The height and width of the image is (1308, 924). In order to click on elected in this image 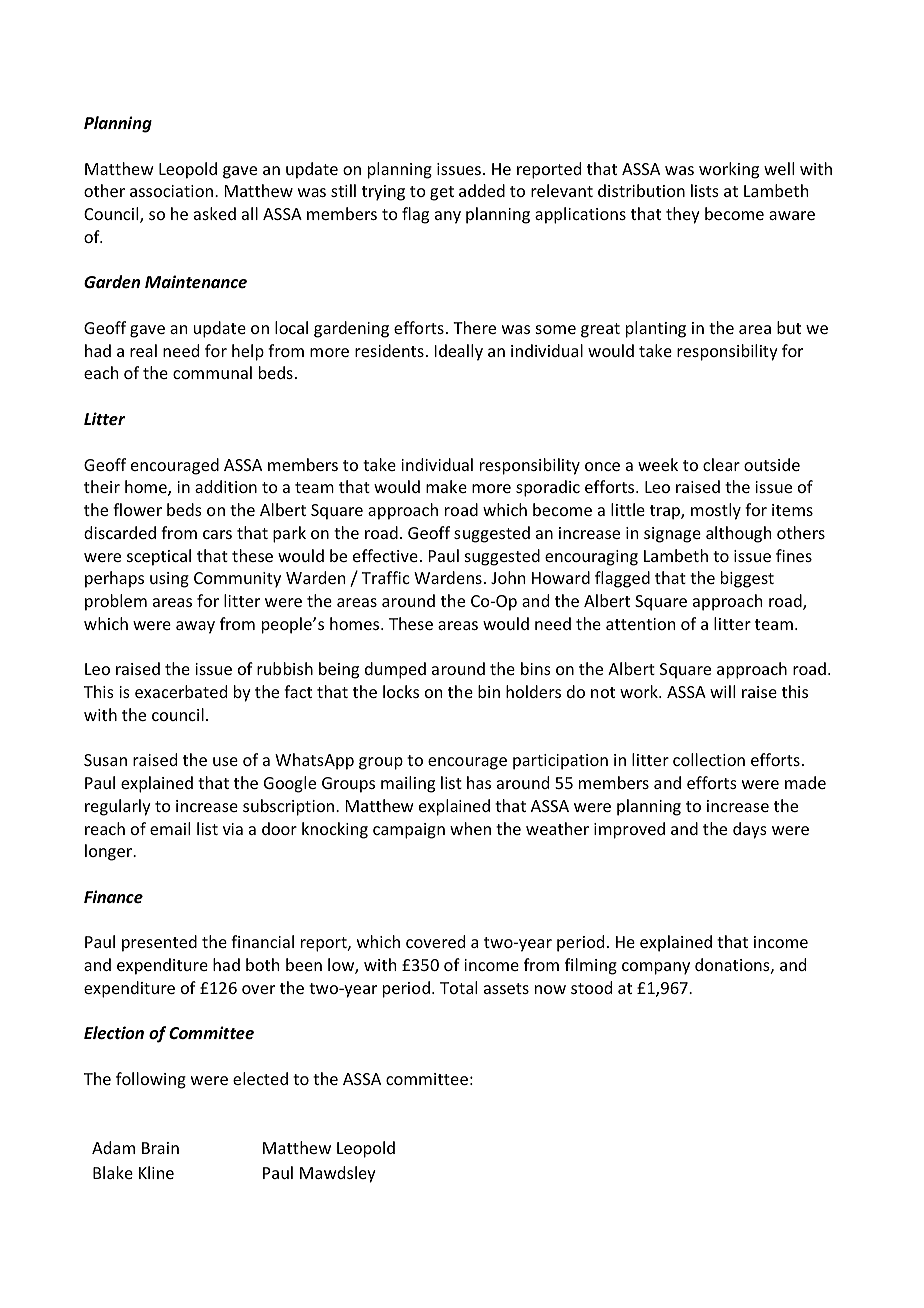, I will do `click(260, 1078)`.
